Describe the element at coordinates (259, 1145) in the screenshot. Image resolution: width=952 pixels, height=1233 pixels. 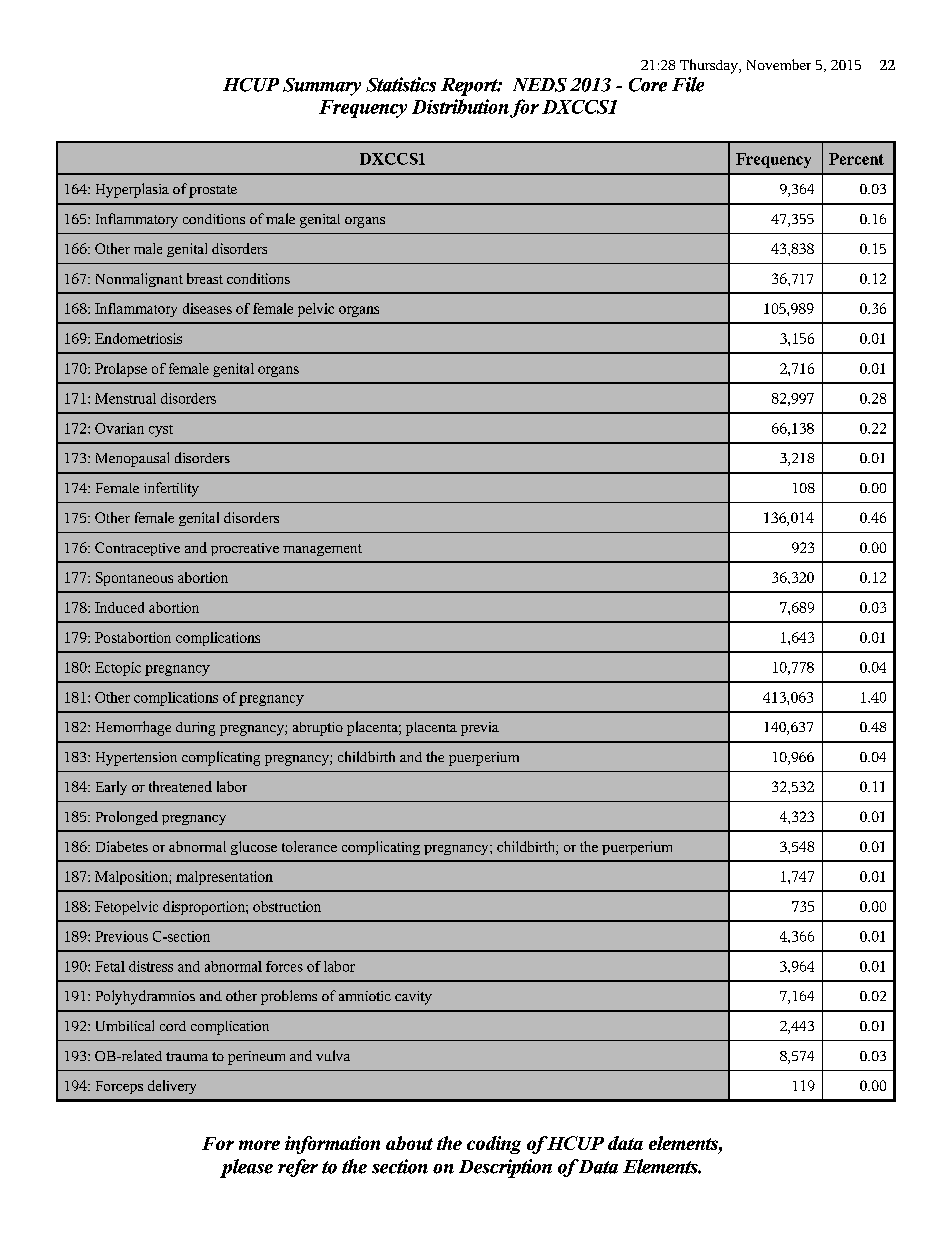
I see `more` at that location.
